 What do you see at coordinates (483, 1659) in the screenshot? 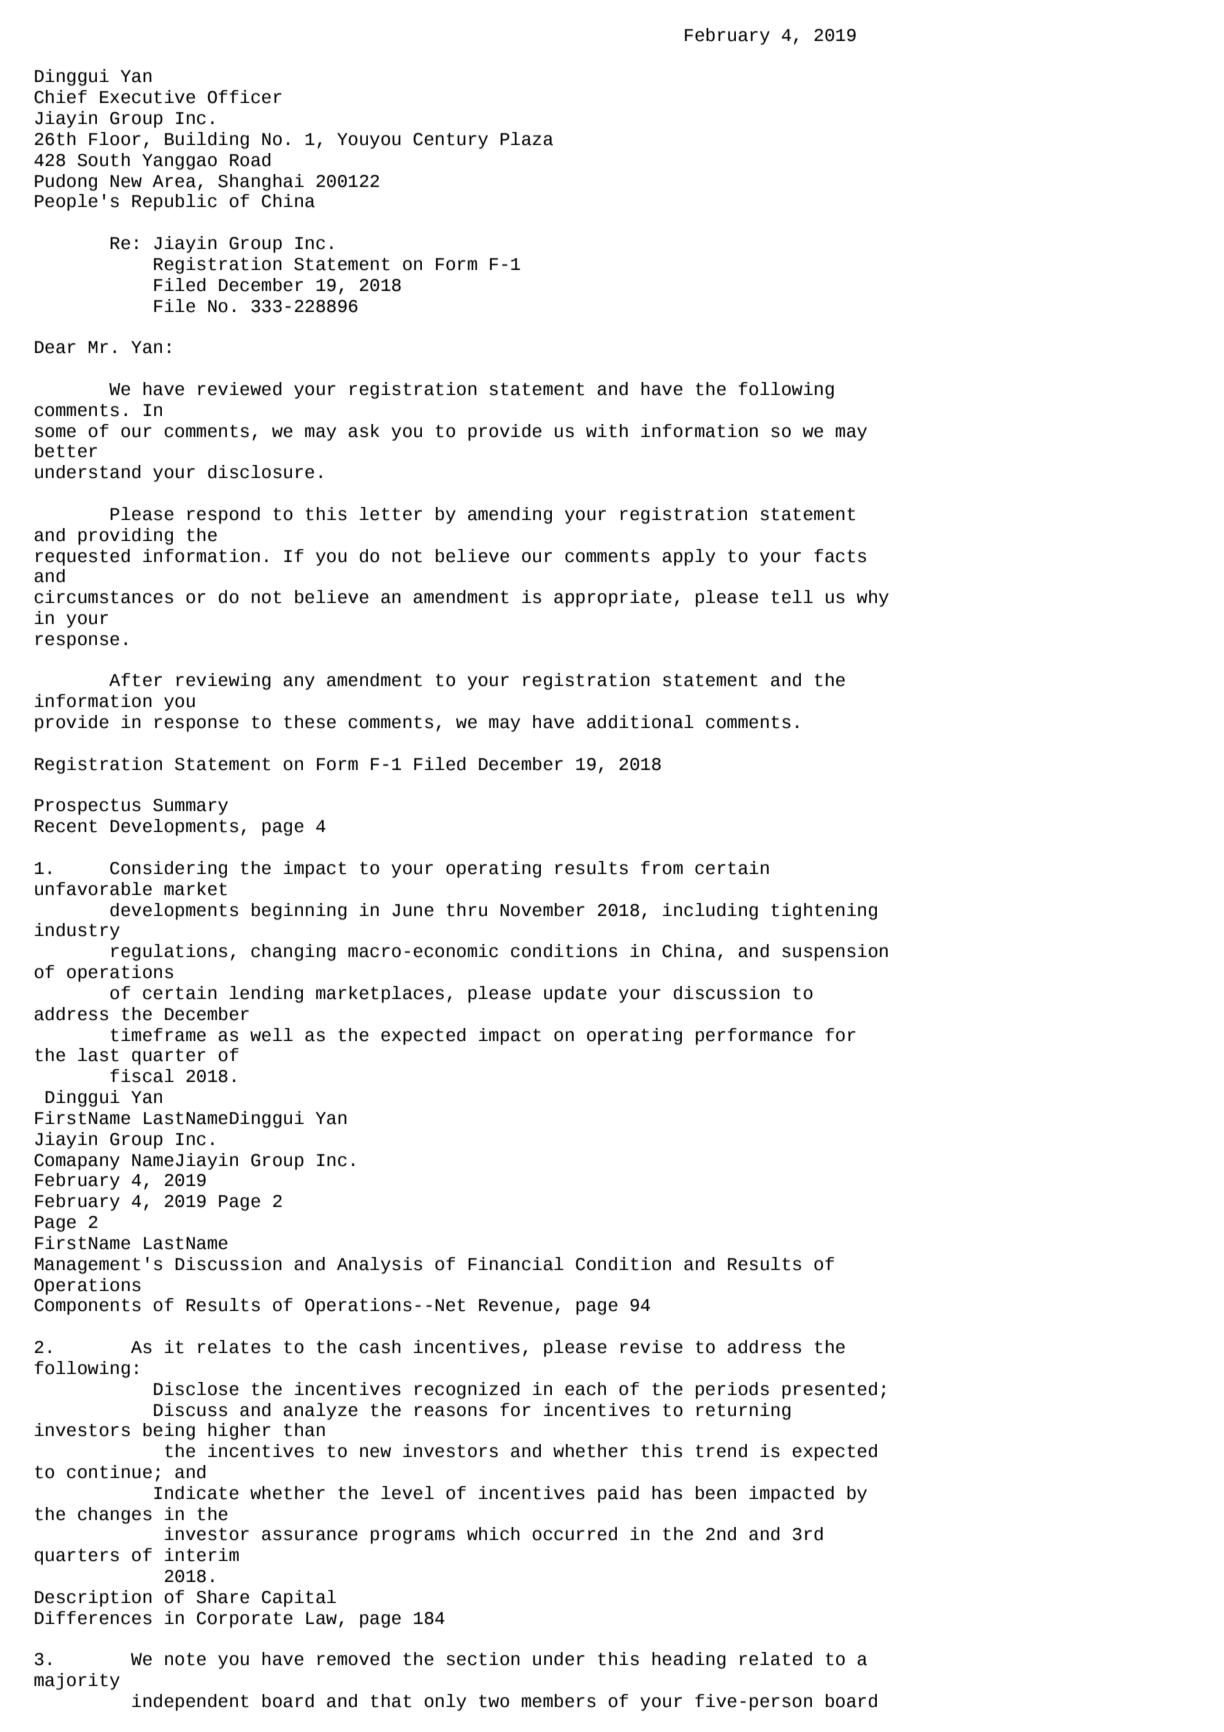
I see `section` at bounding box center [483, 1659].
